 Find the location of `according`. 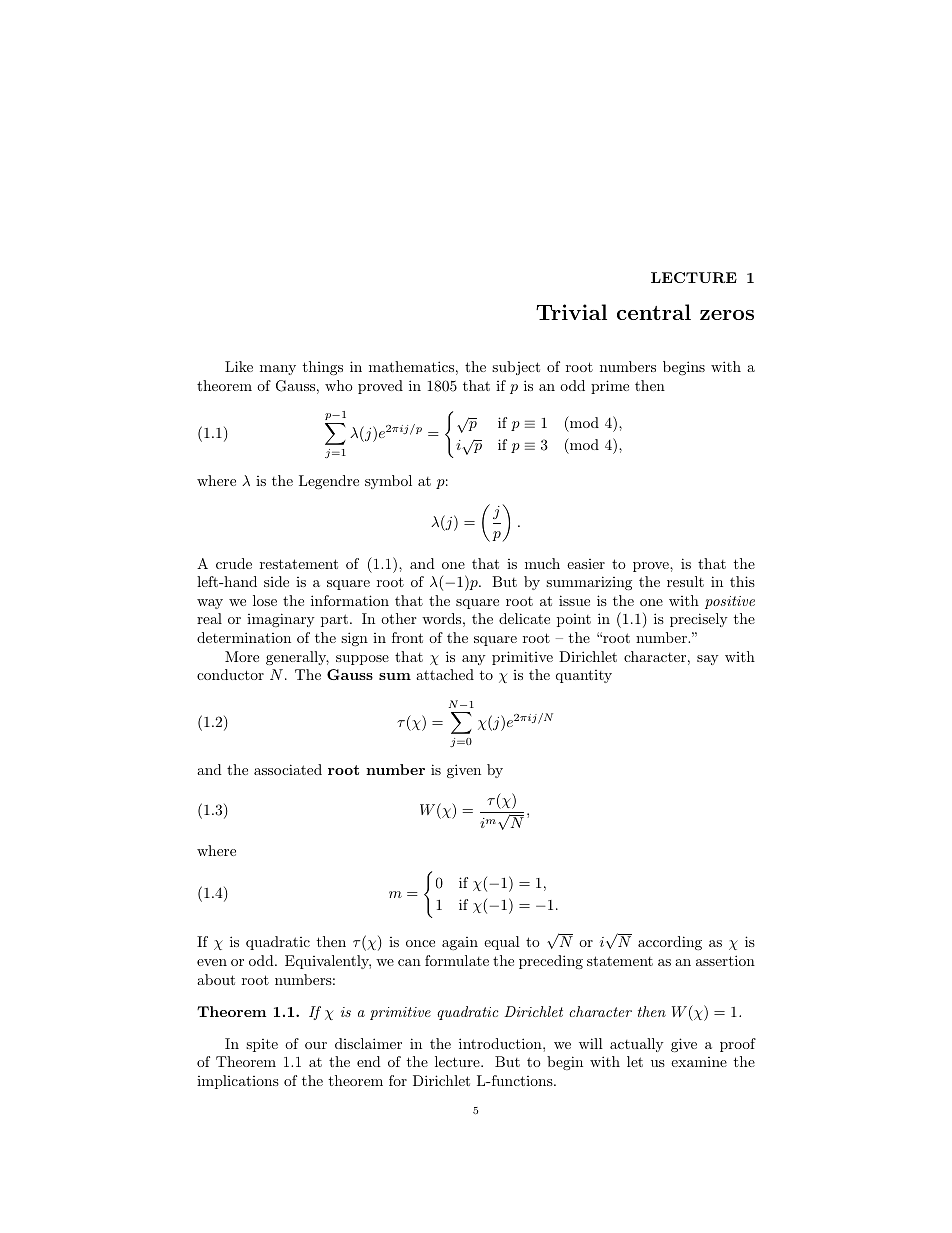

according is located at coordinates (670, 943).
